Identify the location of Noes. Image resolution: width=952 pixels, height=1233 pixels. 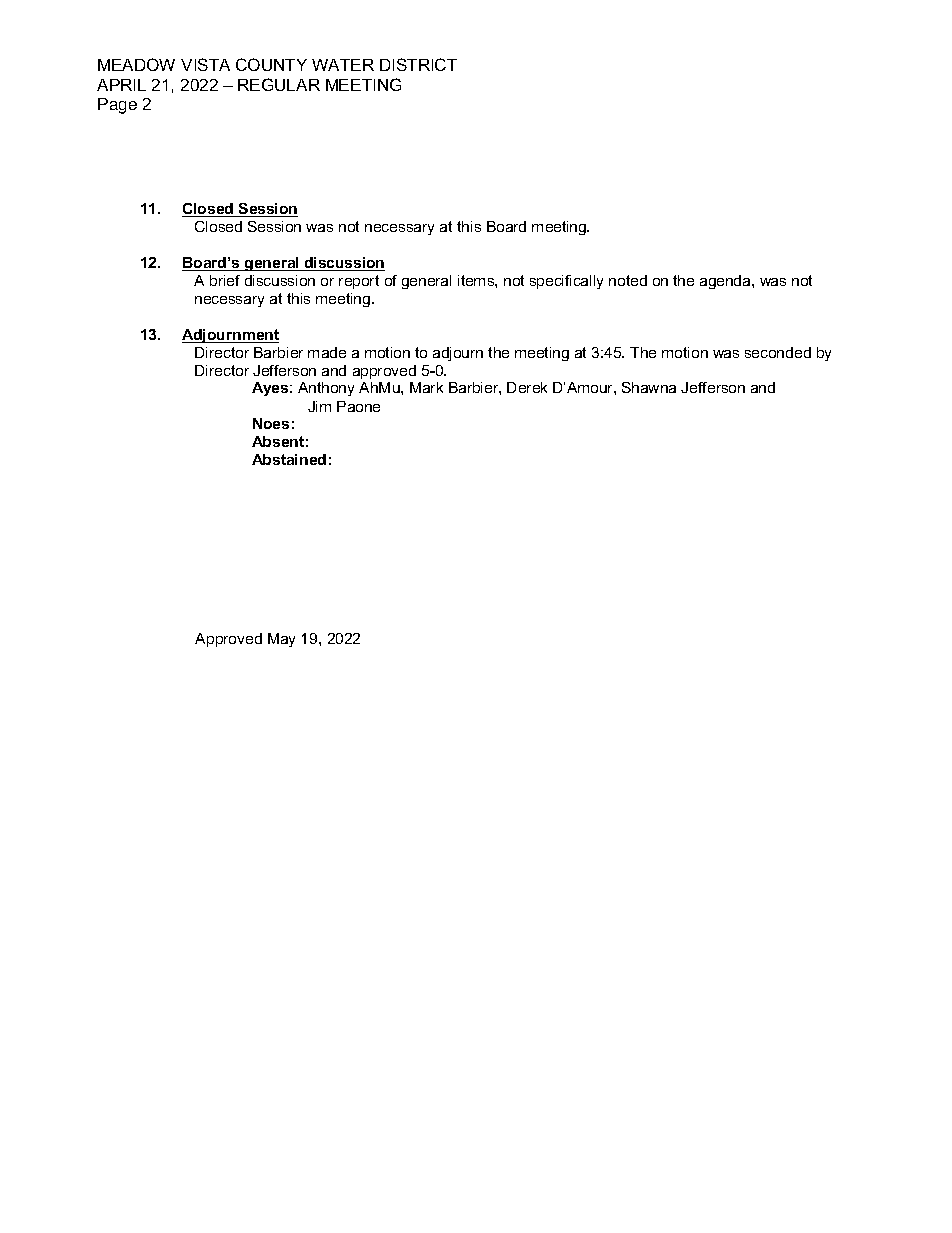
(271, 423).
